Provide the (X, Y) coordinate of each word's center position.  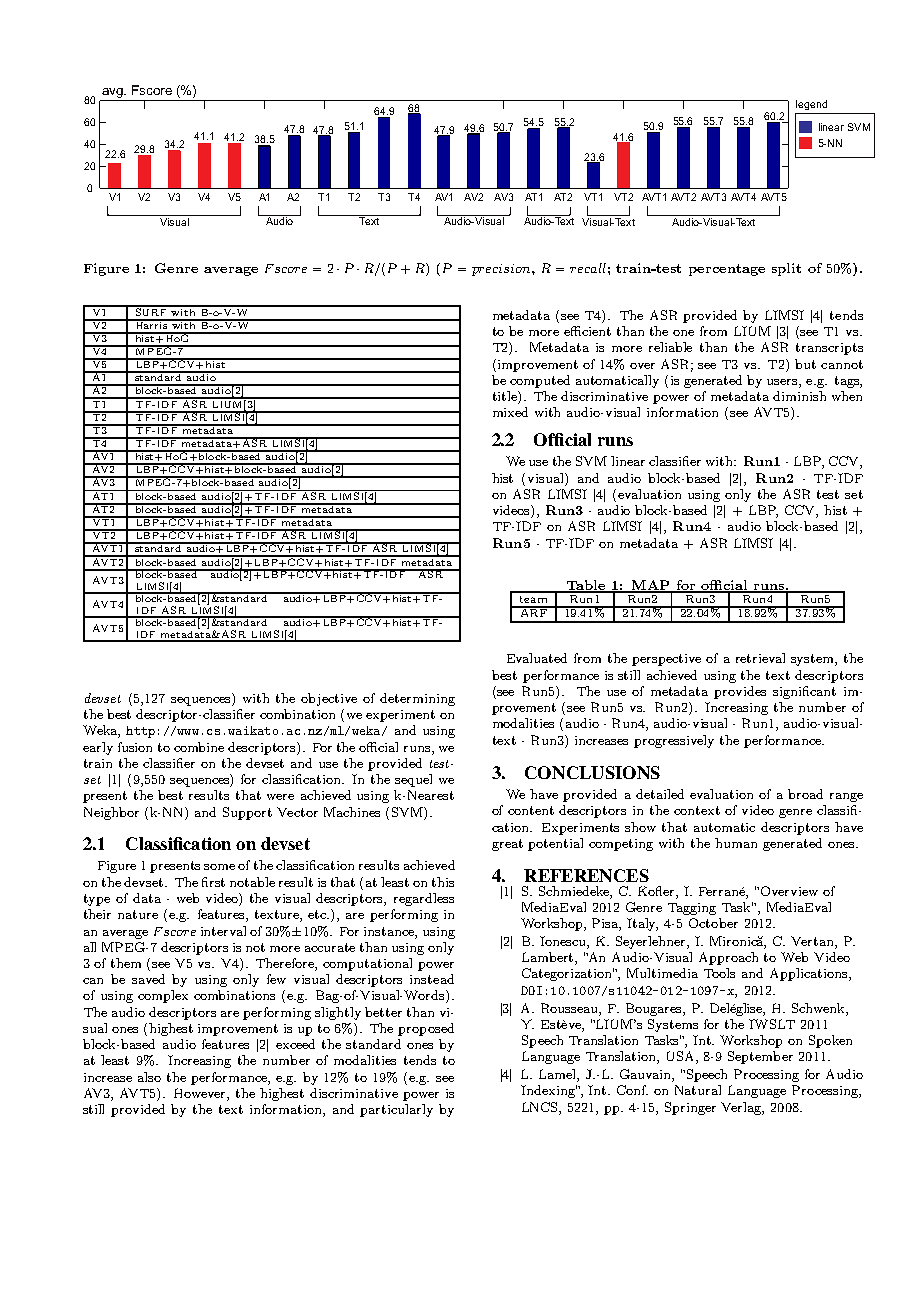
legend (811, 105)
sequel (413, 780)
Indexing (549, 1091)
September (760, 1057)
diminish (799, 396)
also (149, 1077)
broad (805, 794)
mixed (510, 412)
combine (199, 747)
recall (588, 268)
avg (113, 93)
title (506, 397)
